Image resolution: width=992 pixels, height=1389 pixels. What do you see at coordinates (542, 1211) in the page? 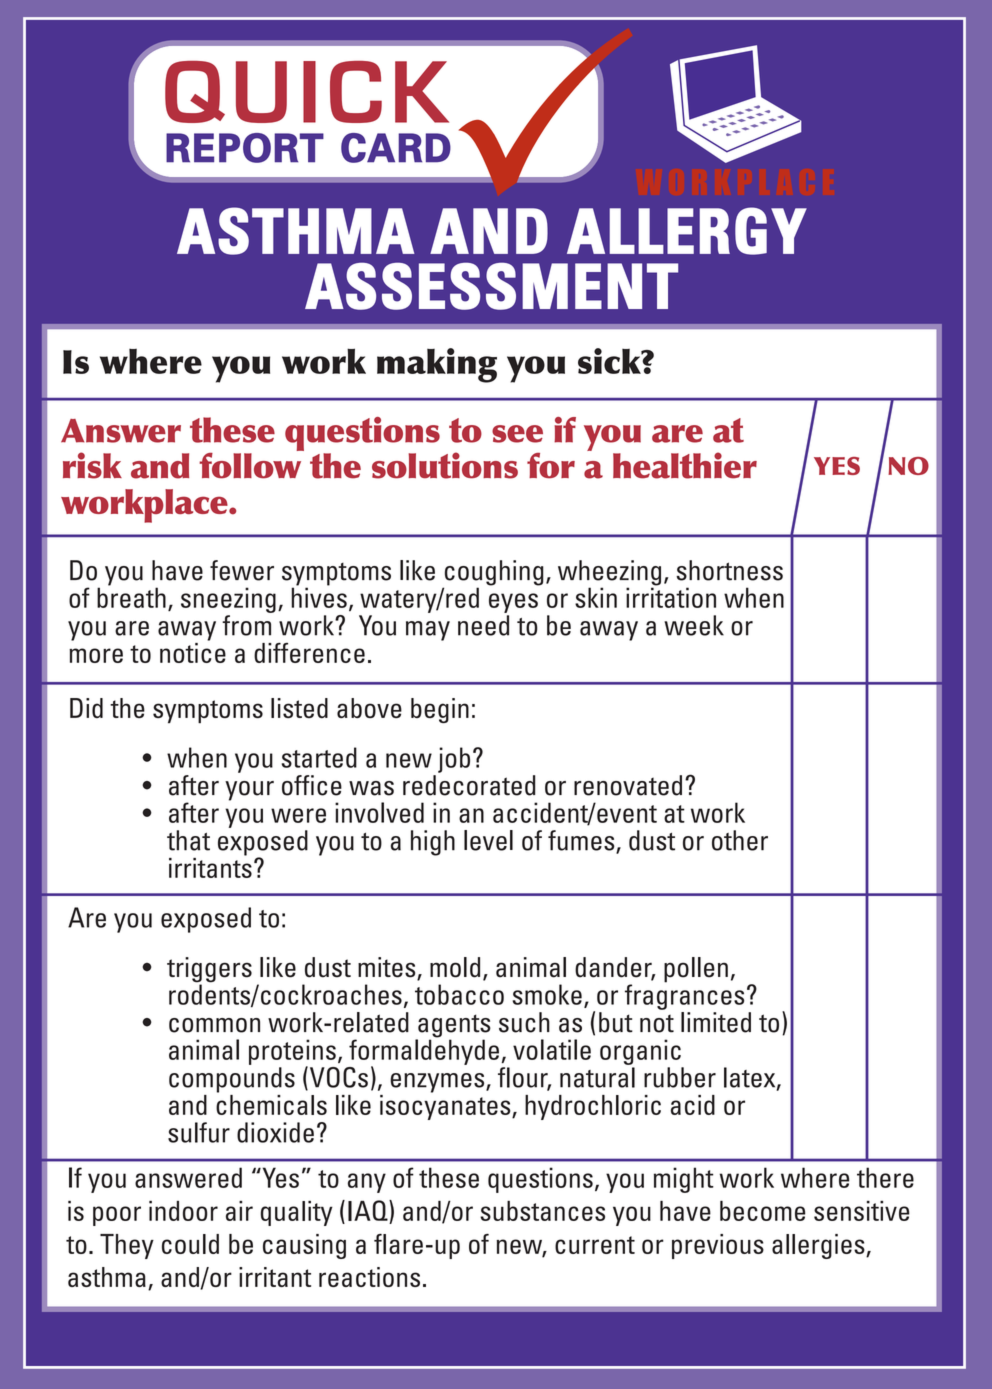
I see `substances` at bounding box center [542, 1211].
